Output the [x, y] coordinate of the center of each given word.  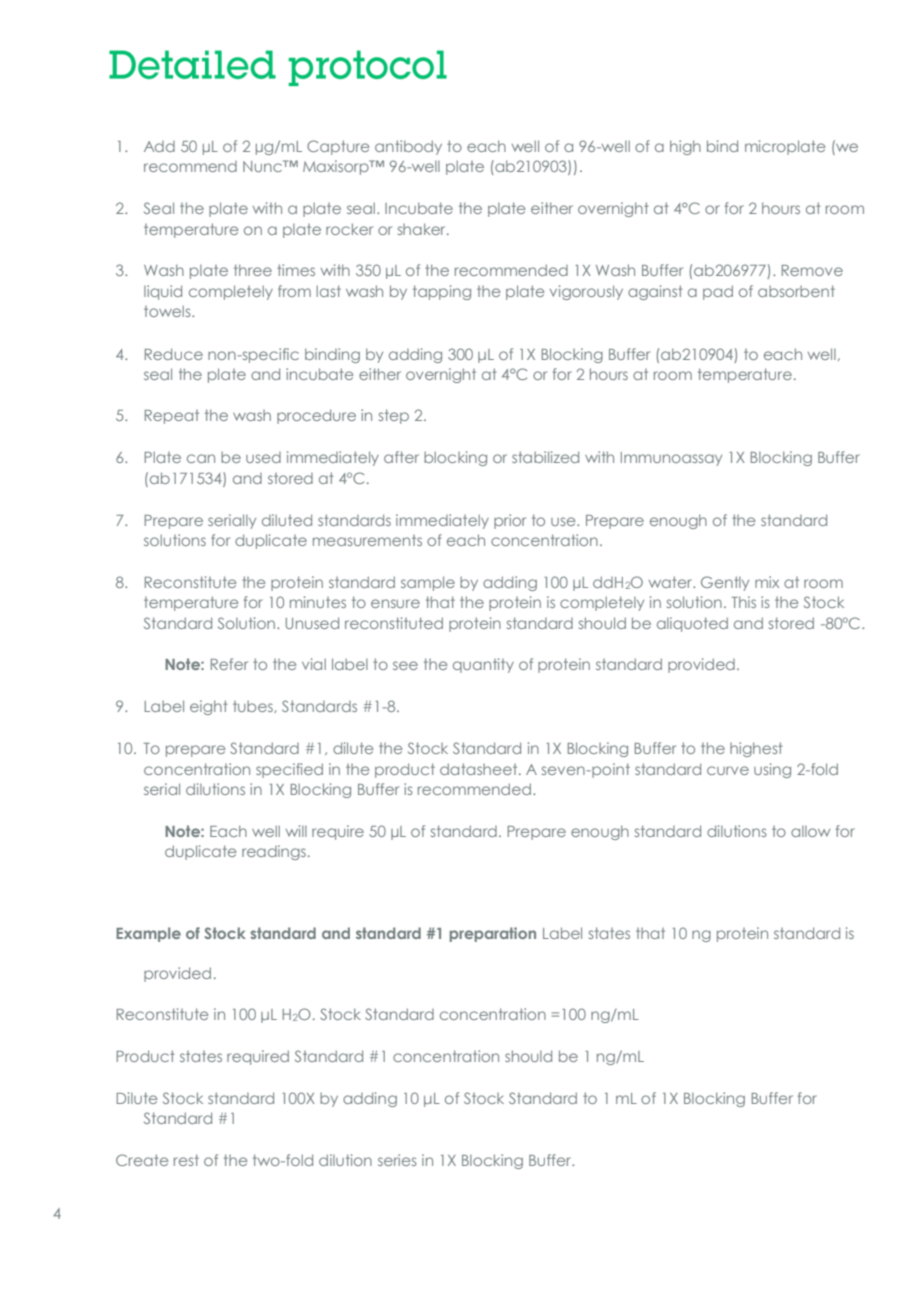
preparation [493, 934]
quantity [483, 665]
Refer [229, 664]
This [744, 602]
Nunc [263, 166]
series [397, 1160]
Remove [812, 270]
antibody [408, 147]
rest [186, 1160]
